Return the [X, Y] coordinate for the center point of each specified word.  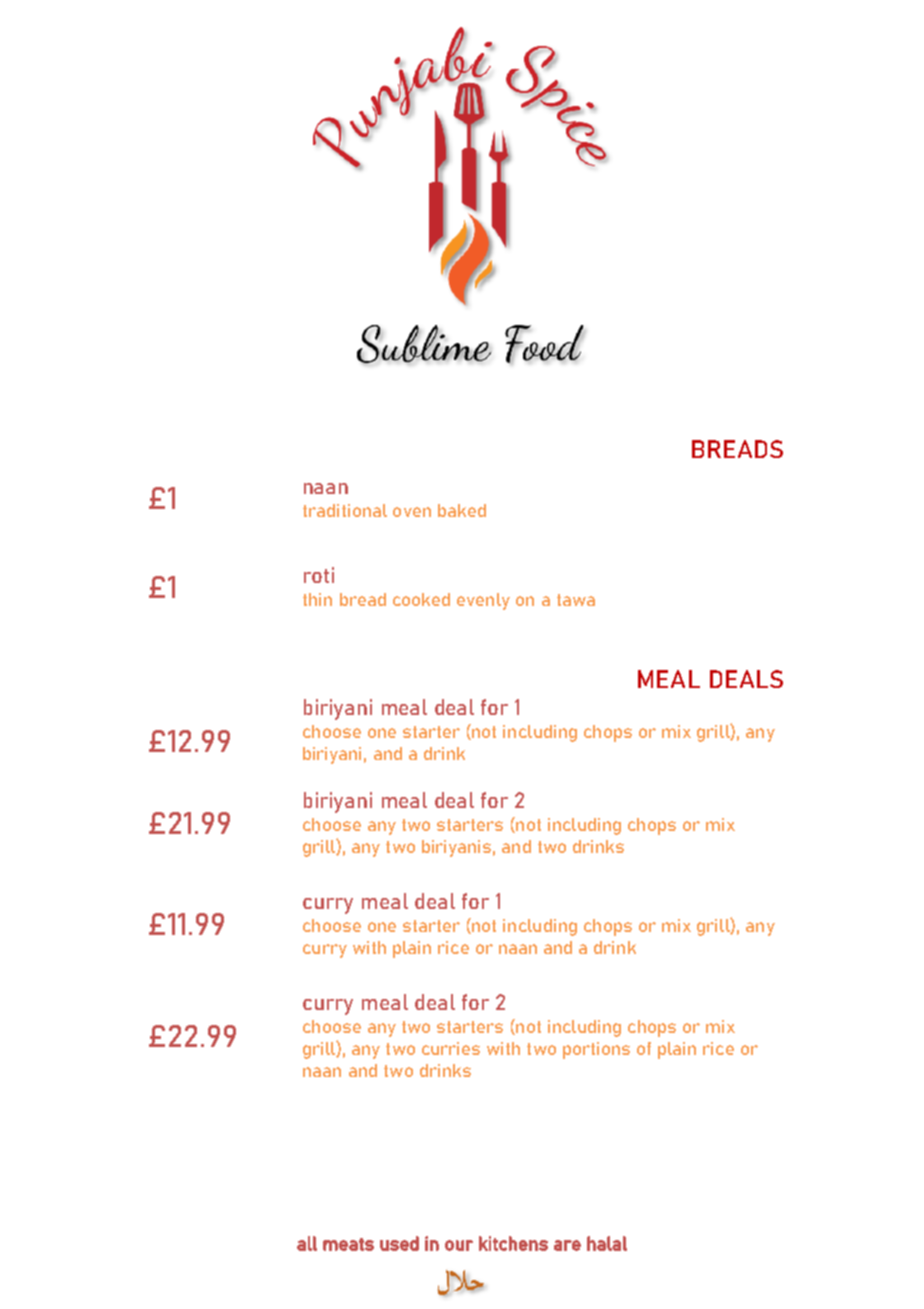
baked [462, 510]
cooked [421, 599]
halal [607, 1243]
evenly [483, 601]
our [459, 1245]
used [399, 1243]
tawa [576, 600]
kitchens [513, 1243]
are [567, 1245]
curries [451, 1048]
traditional [345, 510]
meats [348, 1244]
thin [317, 599]
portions [596, 1050]
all [307, 1243]
